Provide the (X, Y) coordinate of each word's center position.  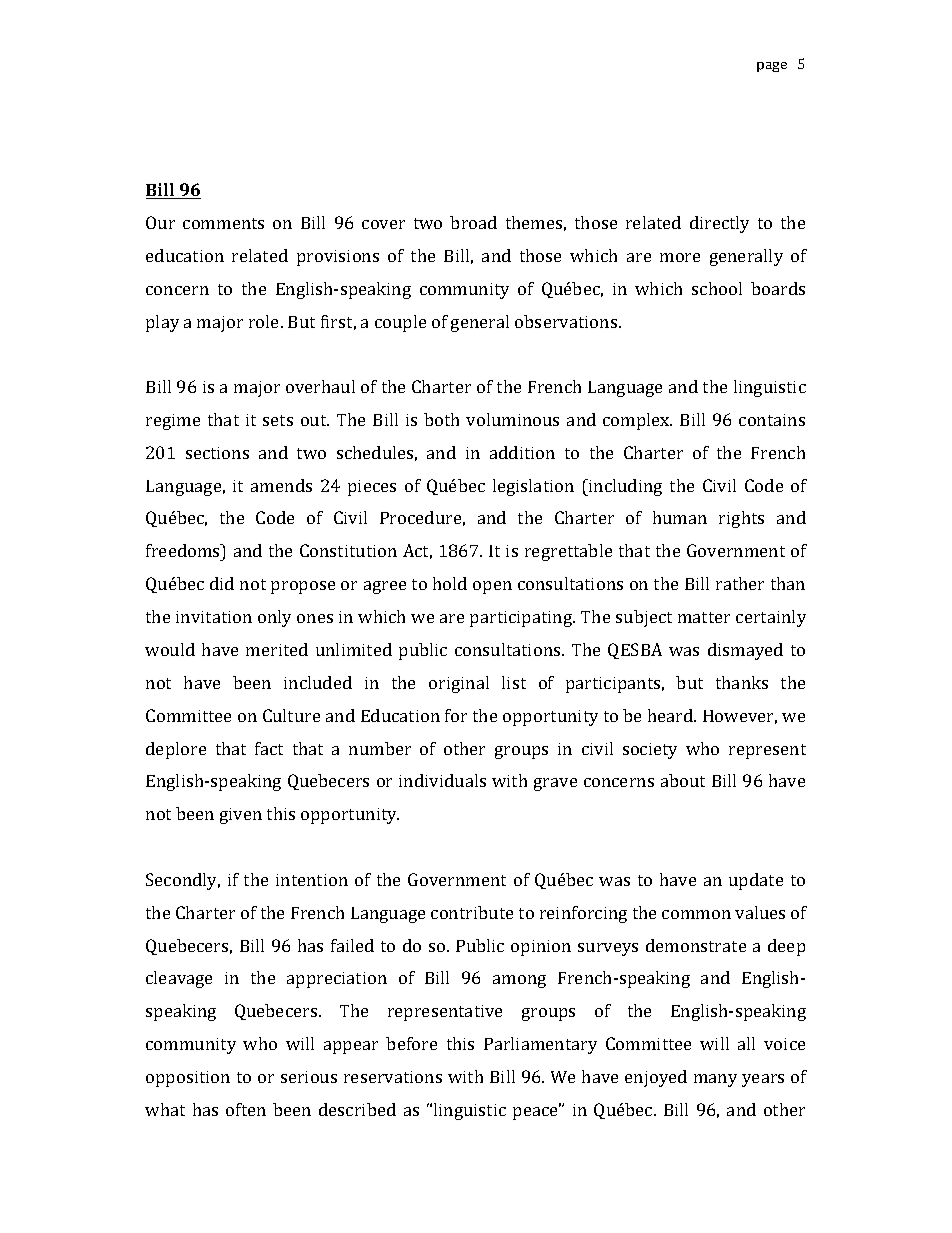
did (222, 583)
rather (740, 583)
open (492, 587)
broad (473, 222)
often (246, 1109)
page (772, 67)
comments (223, 223)
